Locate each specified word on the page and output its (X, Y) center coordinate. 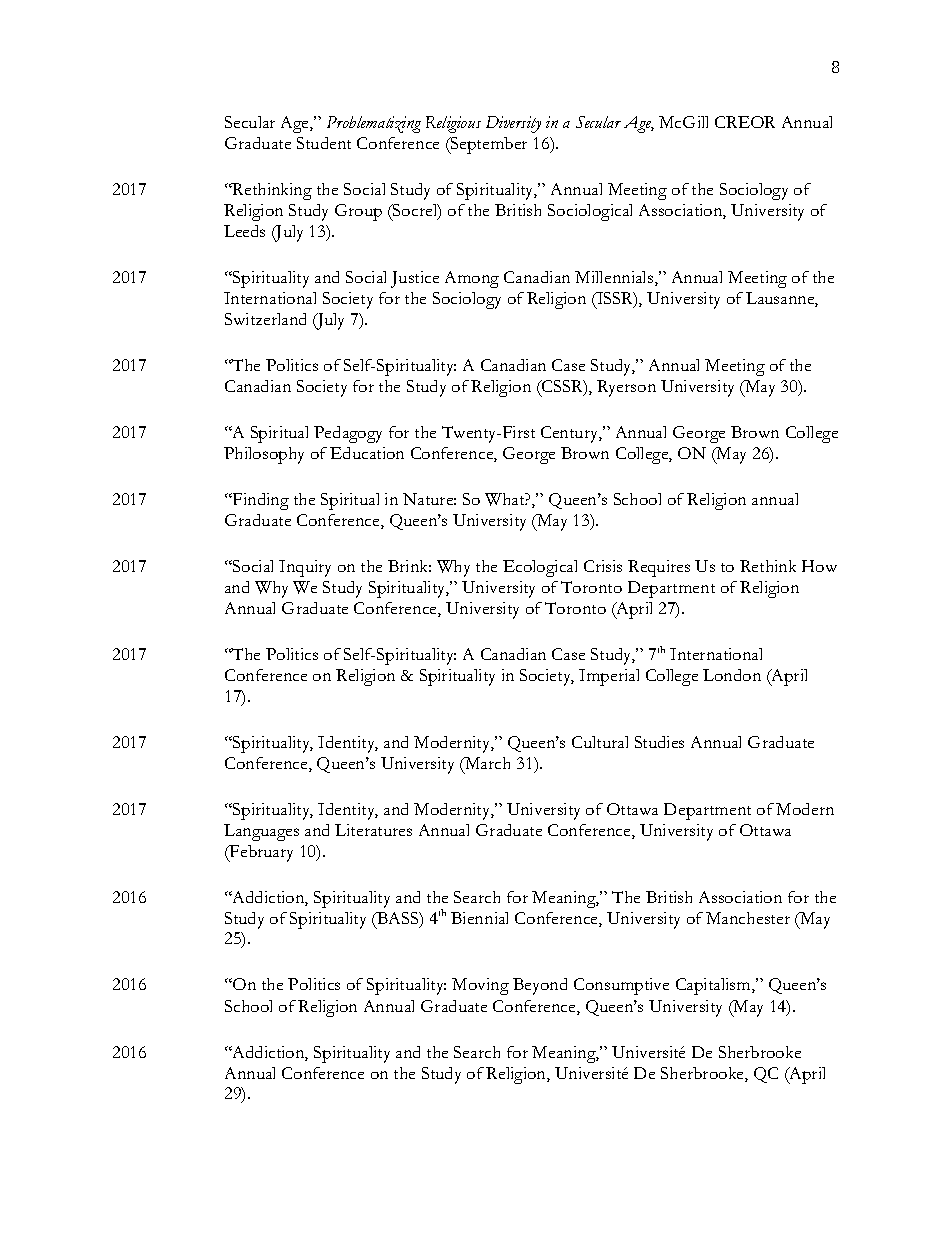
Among (472, 279)
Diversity (513, 124)
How (819, 566)
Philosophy (264, 455)
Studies (659, 742)
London (732, 675)
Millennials (615, 278)
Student (324, 143)
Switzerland (265, 319)
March (486, 763)
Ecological (540, 568)
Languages (261, 832)
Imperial (609, 677)
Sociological (590, 212)
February (260, 853)
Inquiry (305, 568)
